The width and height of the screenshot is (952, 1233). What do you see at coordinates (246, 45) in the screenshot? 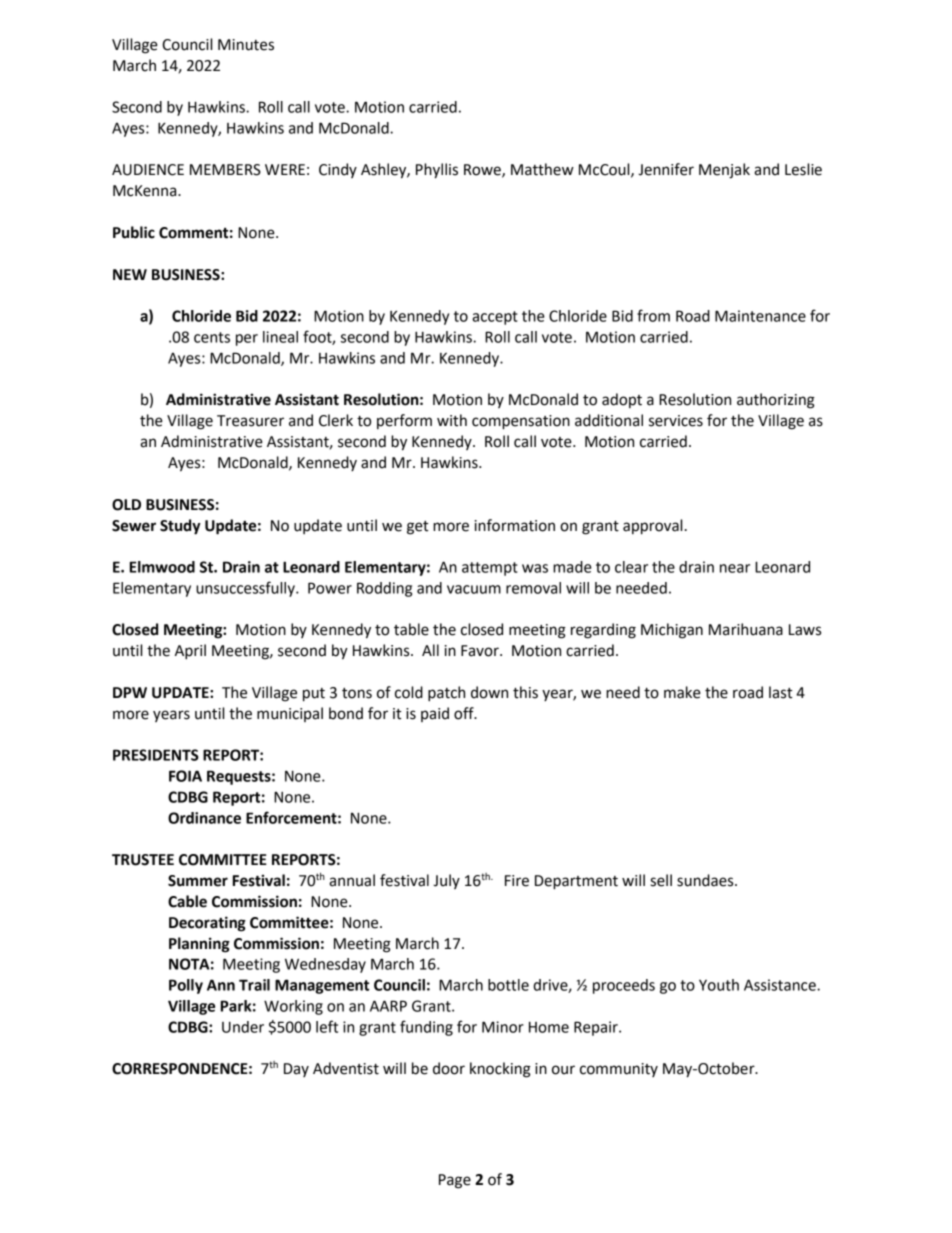
I see `Minutes` at bounding box center [246, 45].
